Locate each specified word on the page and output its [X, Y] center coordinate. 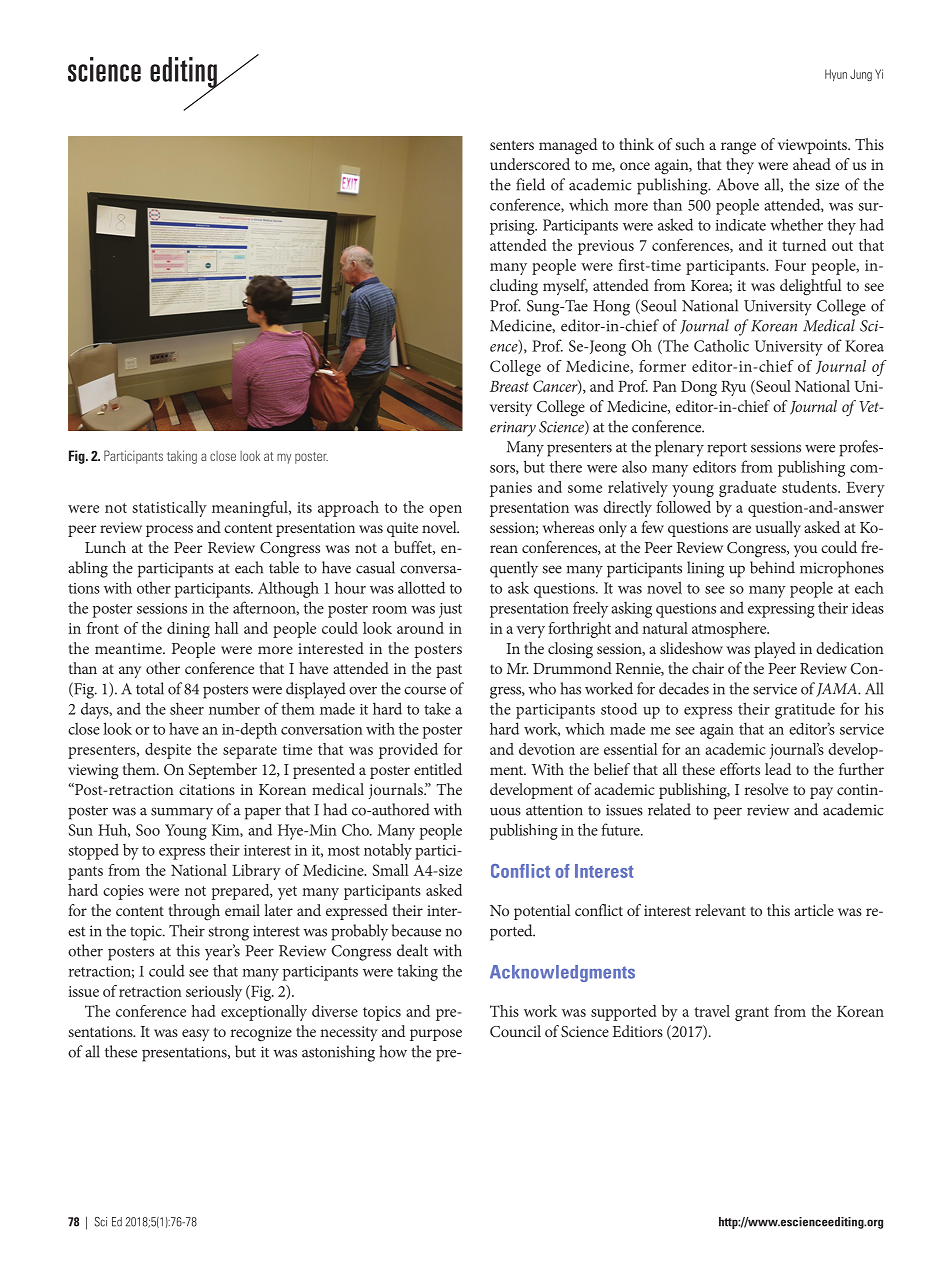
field [530, 184]
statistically [170, 509]
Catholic [721, 346]
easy [195, 1035]
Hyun [836, 75]
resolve [766, 789]
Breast [509, 386]
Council [515, 1031]
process [169, 531]
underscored [530, 164]
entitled [438, 769]
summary [182, 813]
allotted [421, 587]
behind [772, 567]
